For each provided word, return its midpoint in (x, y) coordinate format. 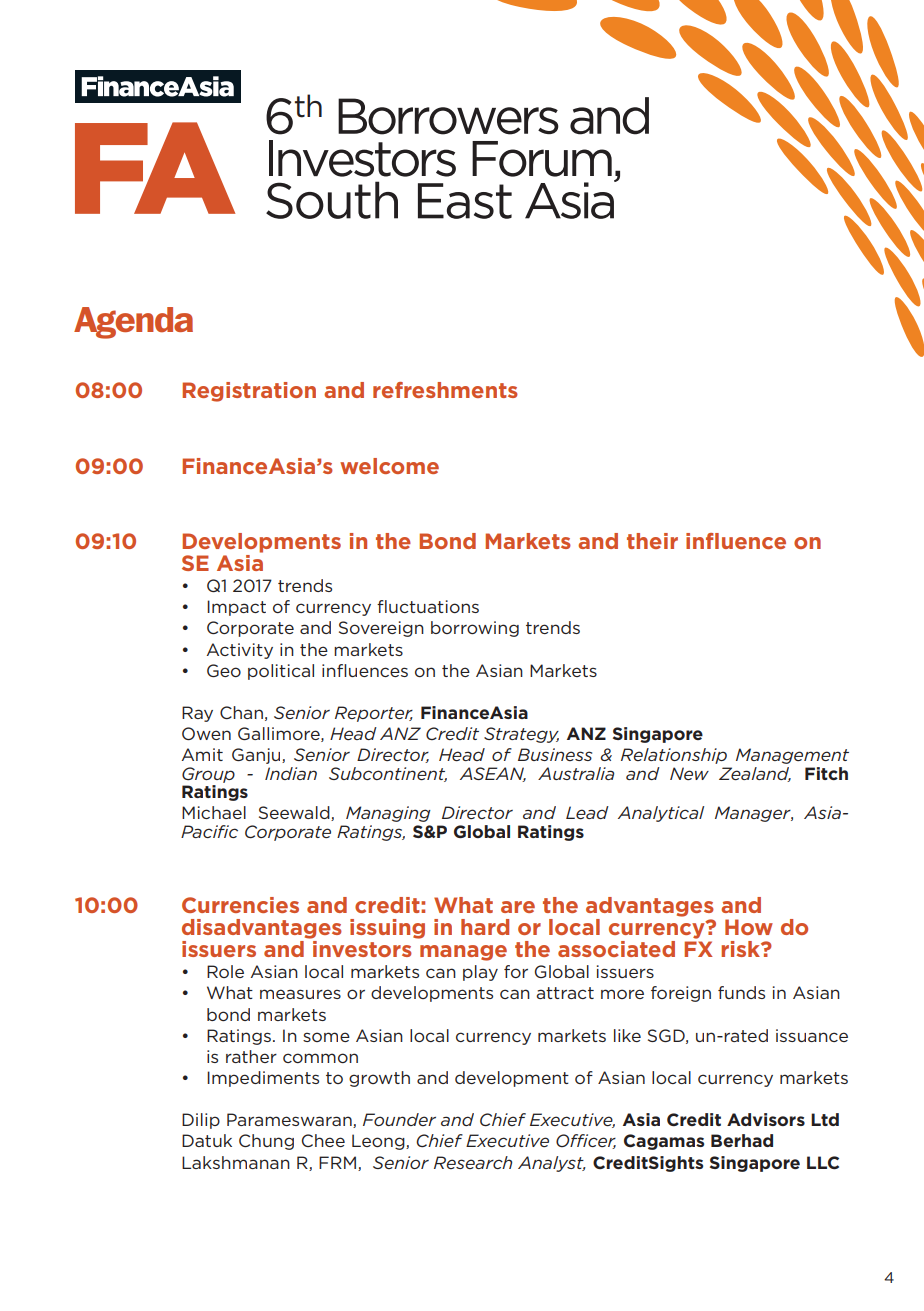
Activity (240, 651)
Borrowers (448, 116)
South (332, 200)
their (652, 541)
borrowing (475, 629)
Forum (542, 159)
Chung (266, 1142)
